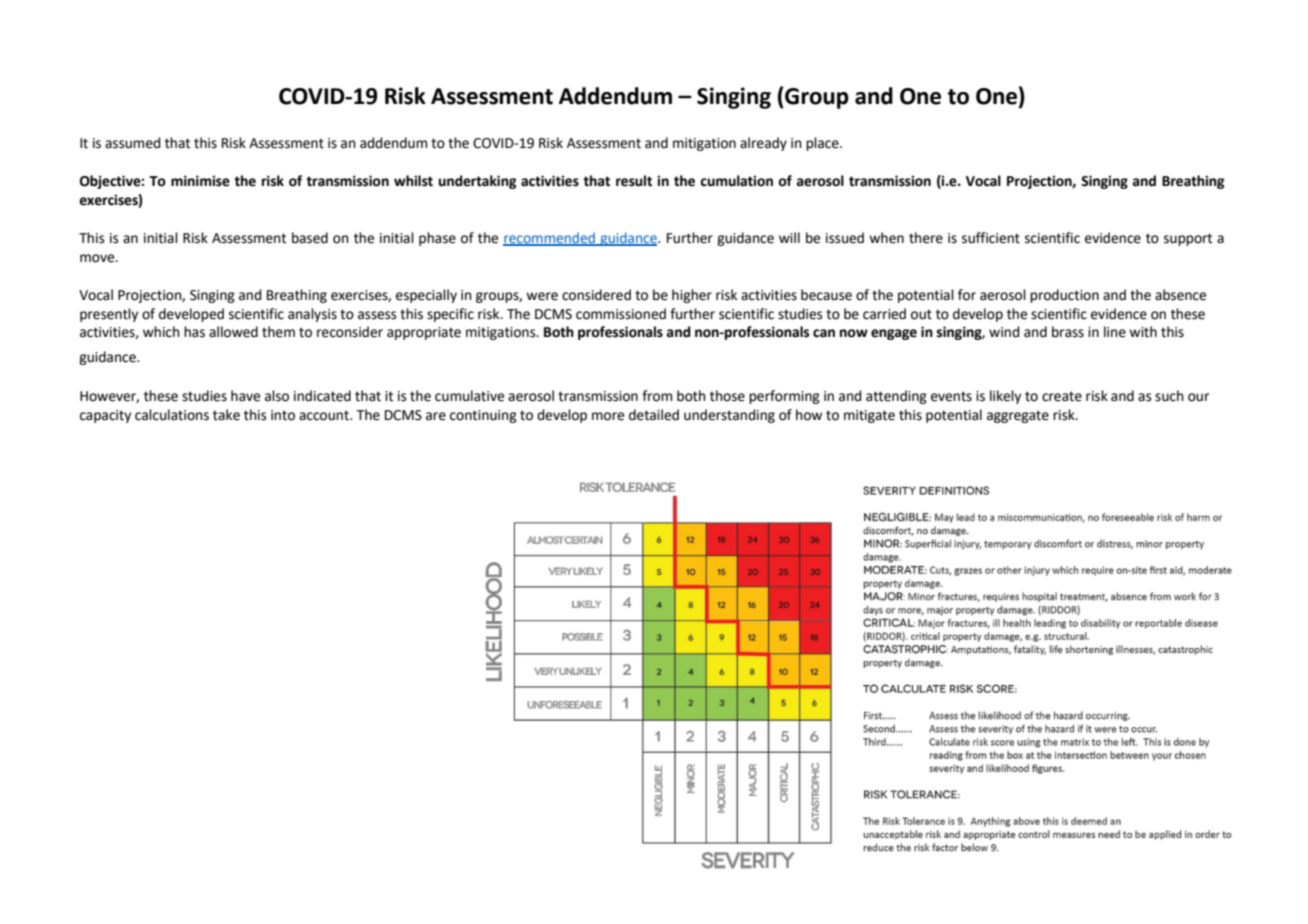 The width and height of the screenshot is (1308, 924). I want to click on can, so click(824, 333).
